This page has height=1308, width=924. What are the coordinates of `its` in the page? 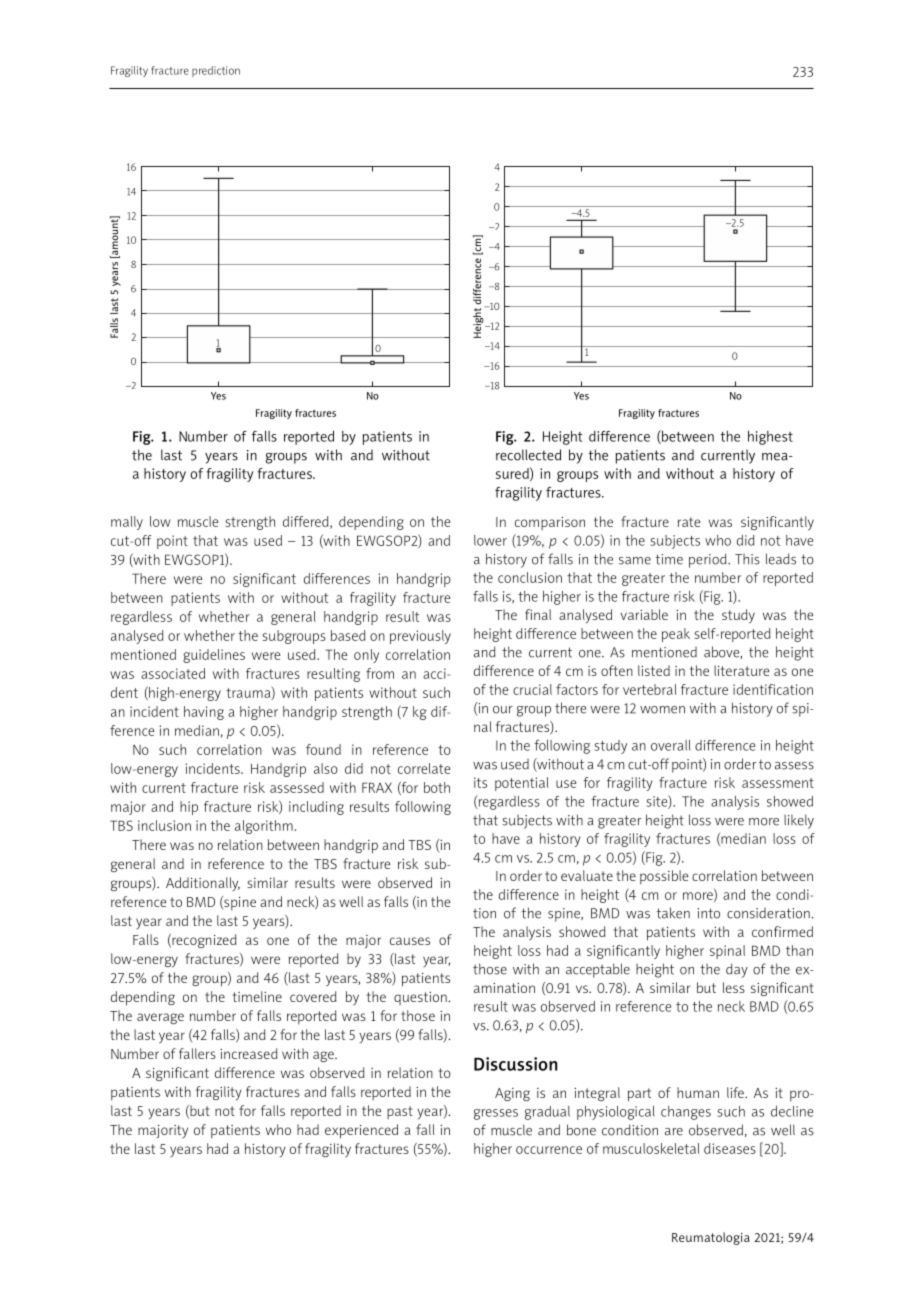 It's located at (480, 782).
